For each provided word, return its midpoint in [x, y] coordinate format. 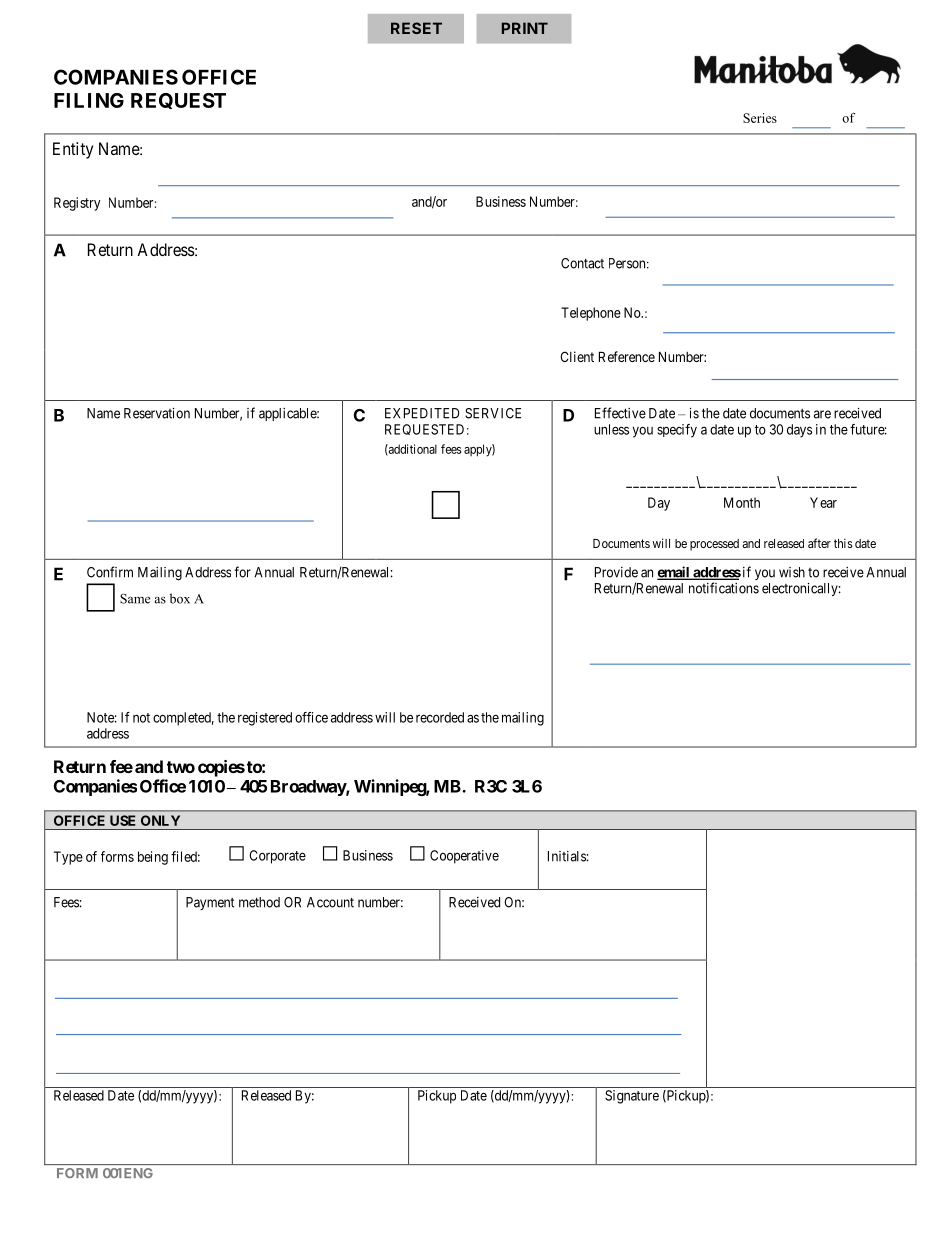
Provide [616, 572]
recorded [440, 717]
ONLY [160, 820]
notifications [724, 588]
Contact [582, 263]
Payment [210, 903]
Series [760, 118]
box [180, 598]
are [822, 414]
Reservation [157, 413]
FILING [89, 100]
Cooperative [464, 857]
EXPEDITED [422, 413]
